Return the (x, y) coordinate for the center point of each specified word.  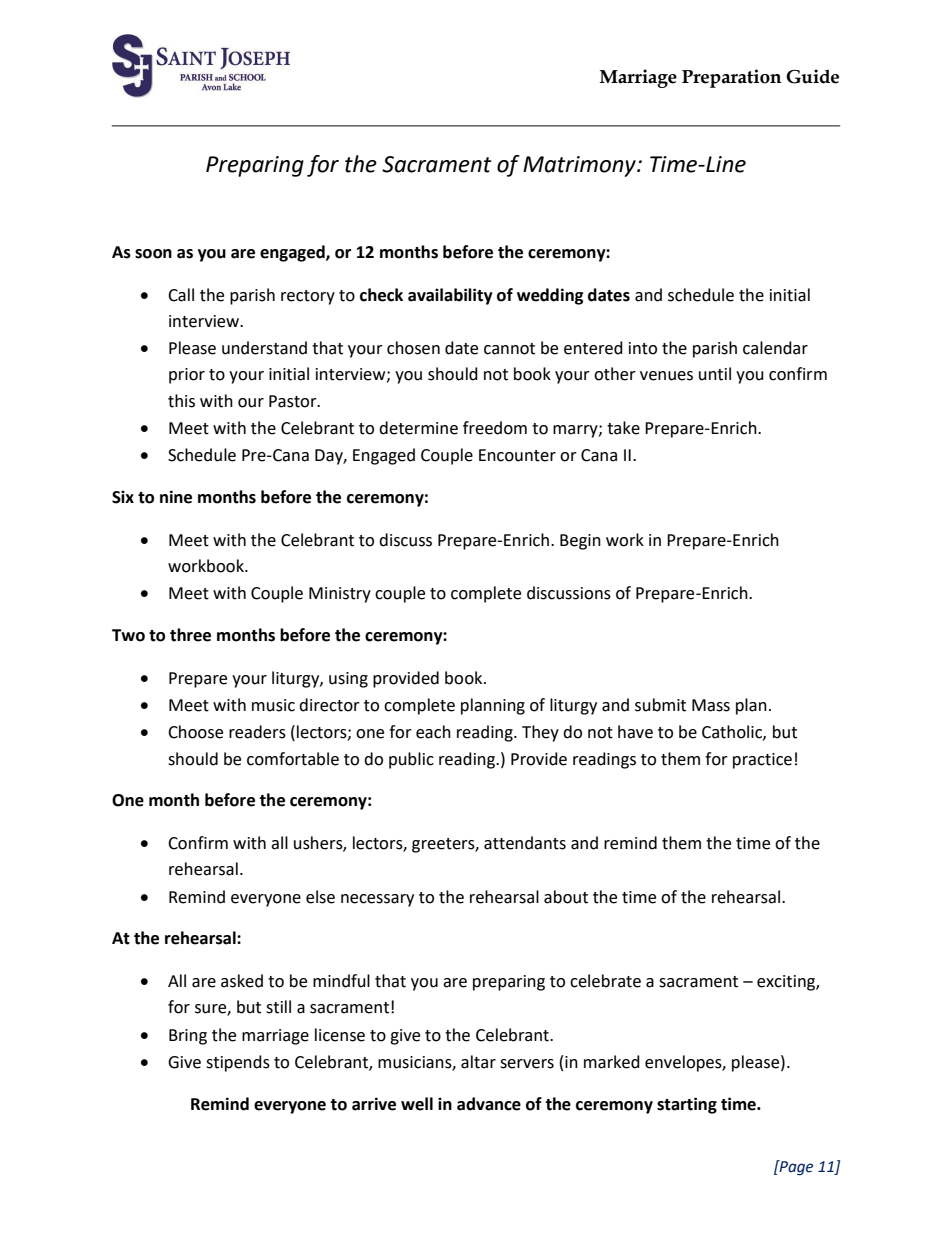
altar (478, 1062)
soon (153, 254)
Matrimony (580, 166)
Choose (195, 732)
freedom (495, 428)
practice (762, 761)
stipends (238, 1063)
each (433, 732)
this (181, 401)
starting (687, 1105)
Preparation (731, 78)
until (715, 374)
